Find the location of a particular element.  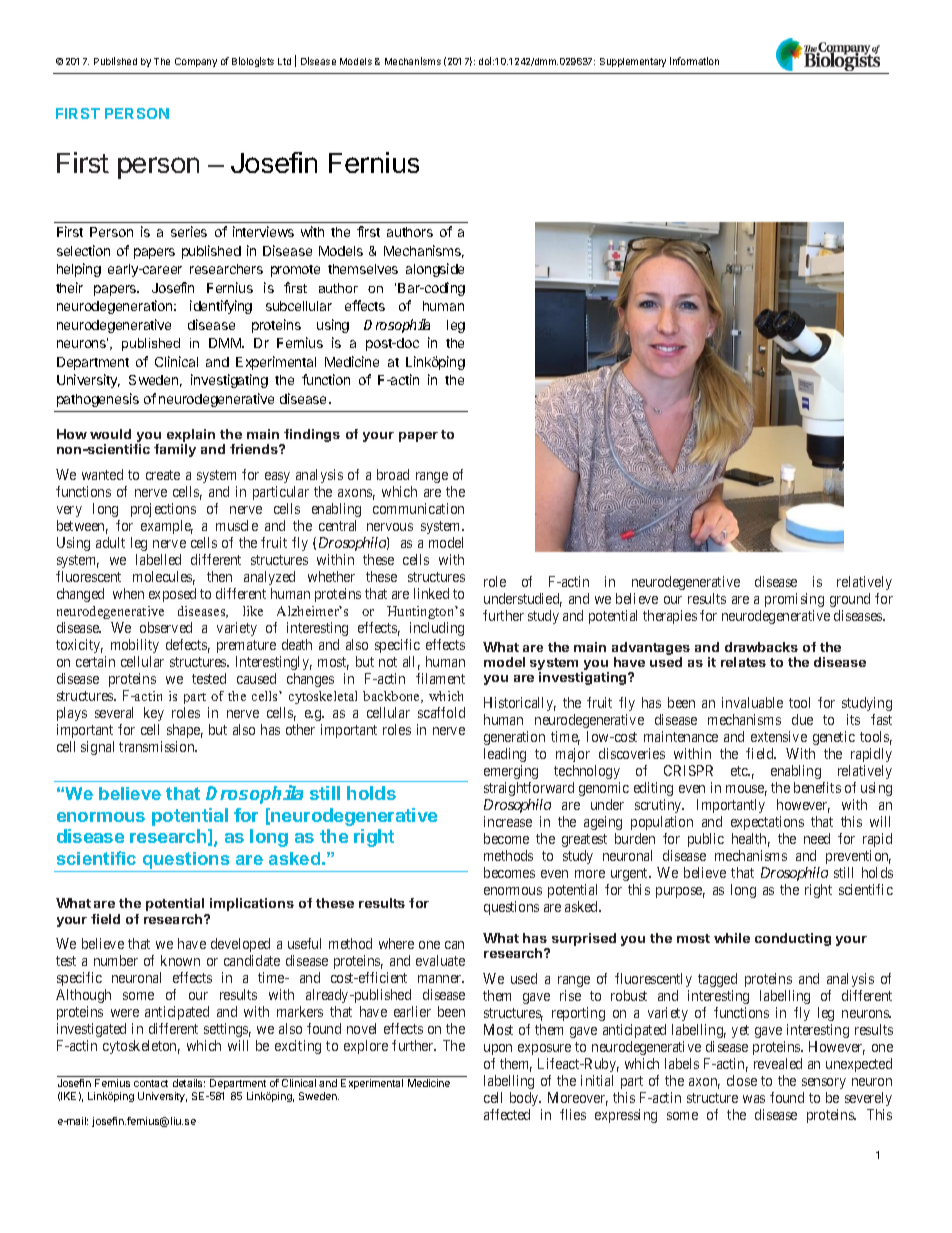

Company is located at coordinates (196, 62).
